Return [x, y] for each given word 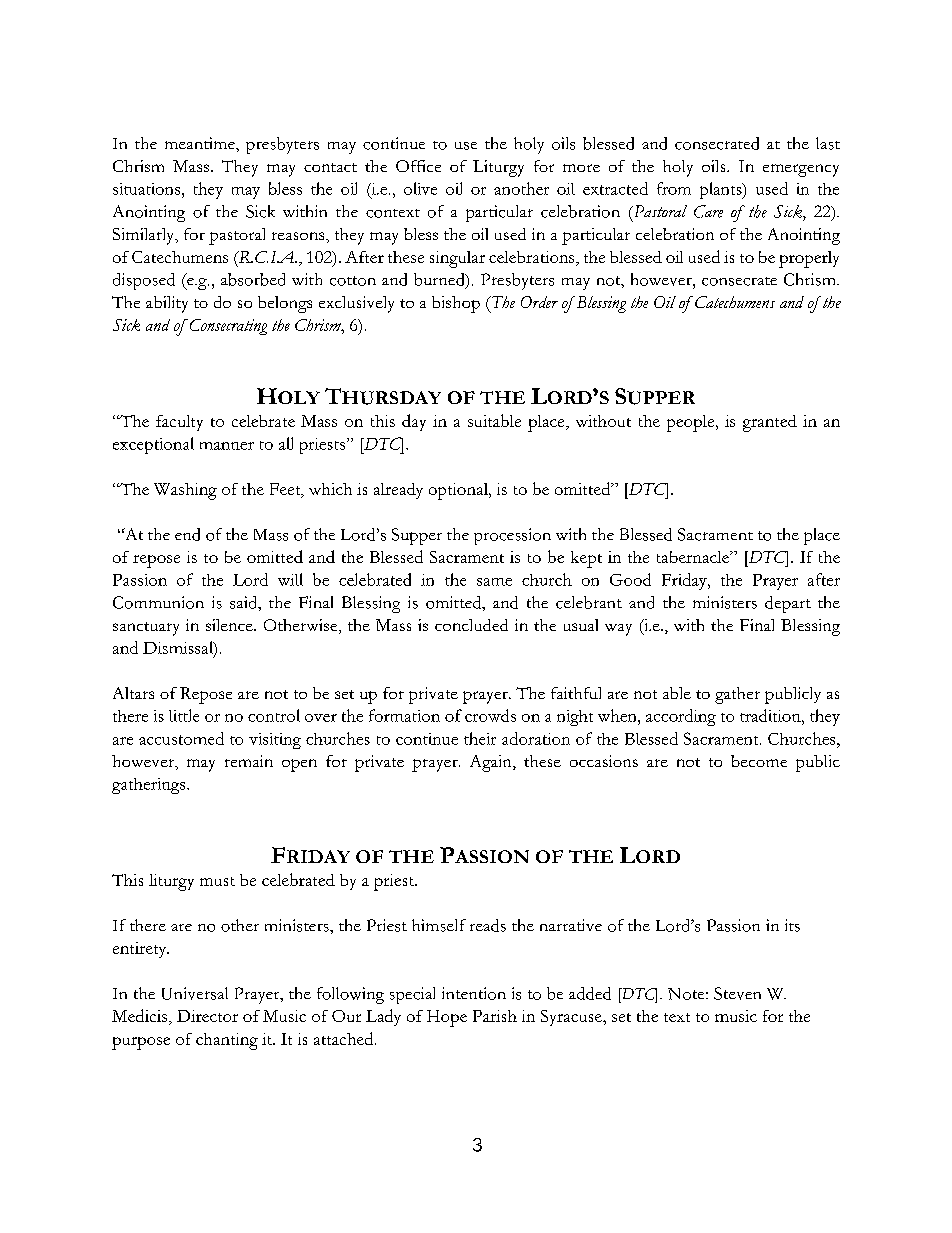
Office [418, 166]
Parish [495, 1016]
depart [788, 604]
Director [207, 1016]
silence [230, 625]
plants [722, 190]
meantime [201, 143]
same [494, 582]
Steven [737, 993]
